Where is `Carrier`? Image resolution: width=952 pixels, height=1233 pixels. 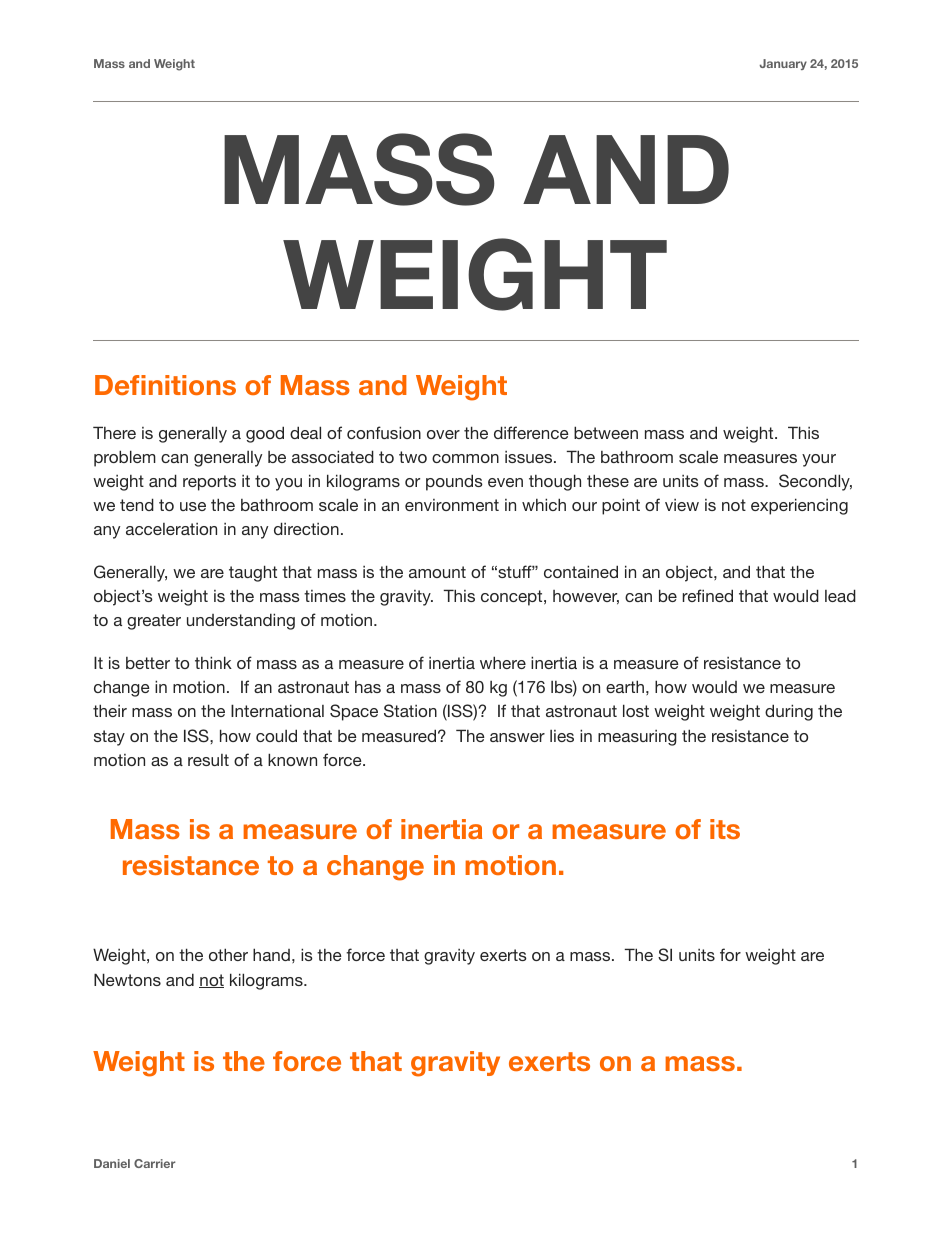 Carrier is located at coordinates (155, 1163).
